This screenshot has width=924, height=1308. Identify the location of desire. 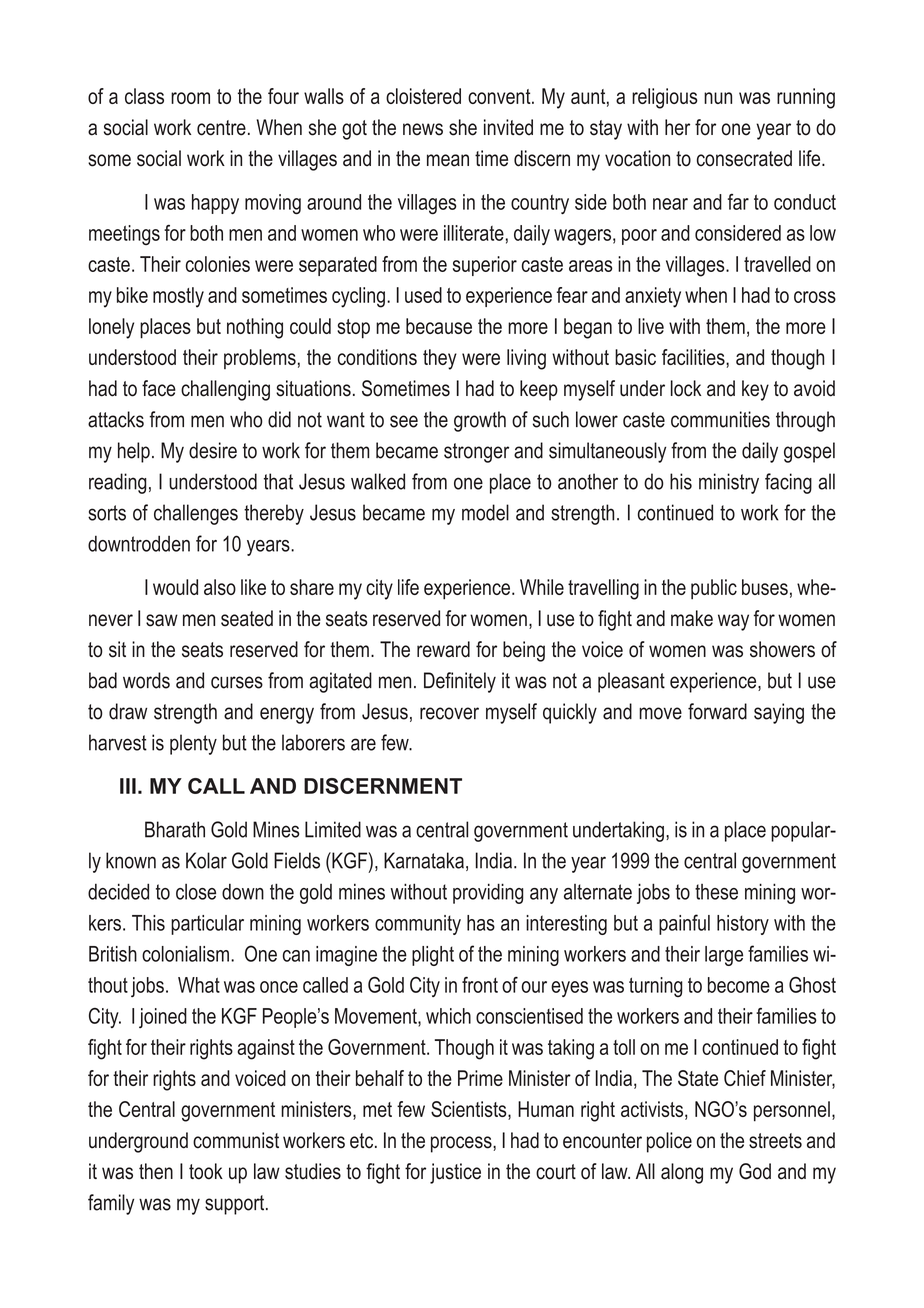
(213, 450).
